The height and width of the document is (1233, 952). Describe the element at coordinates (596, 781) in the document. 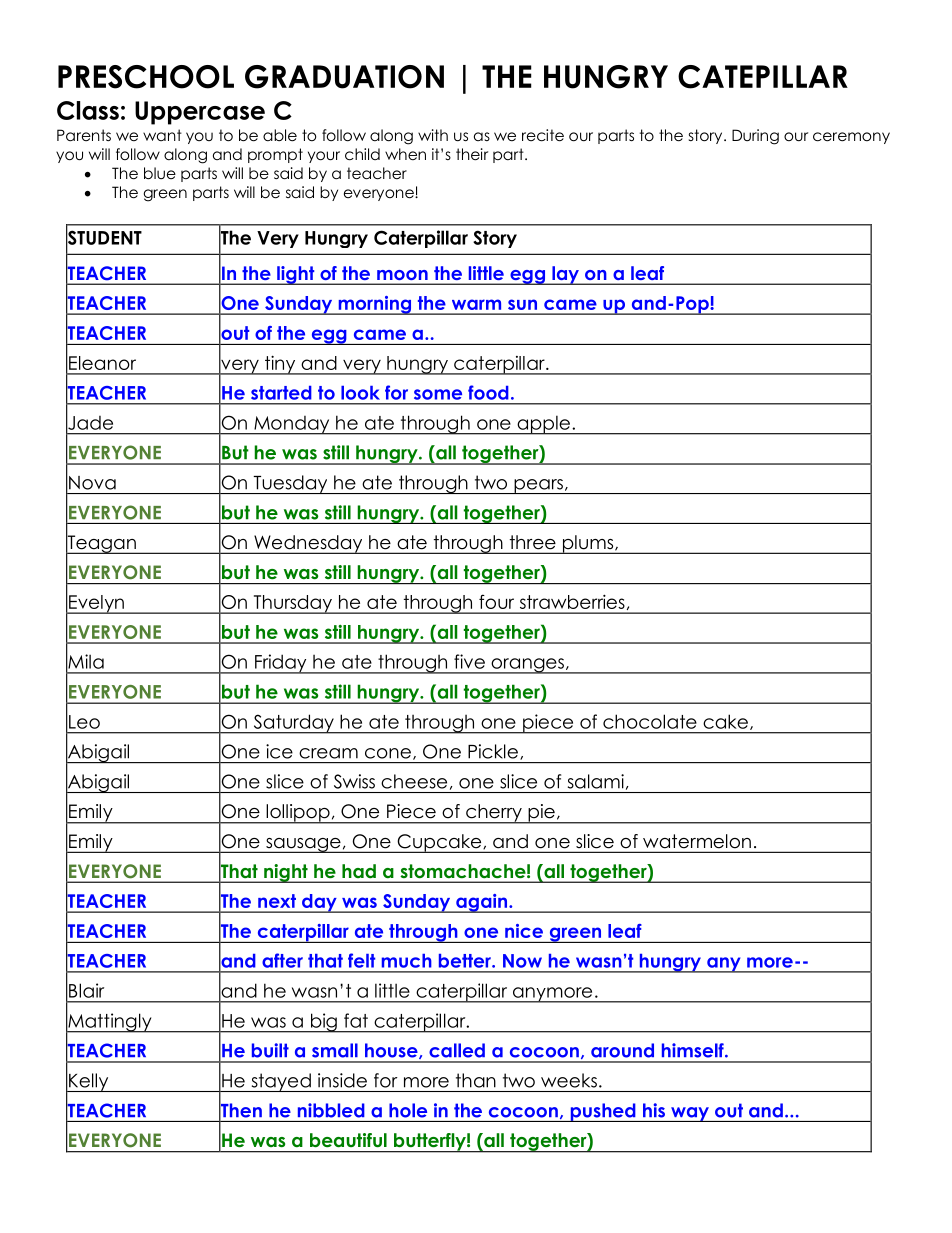

I see `salami` at that location.
